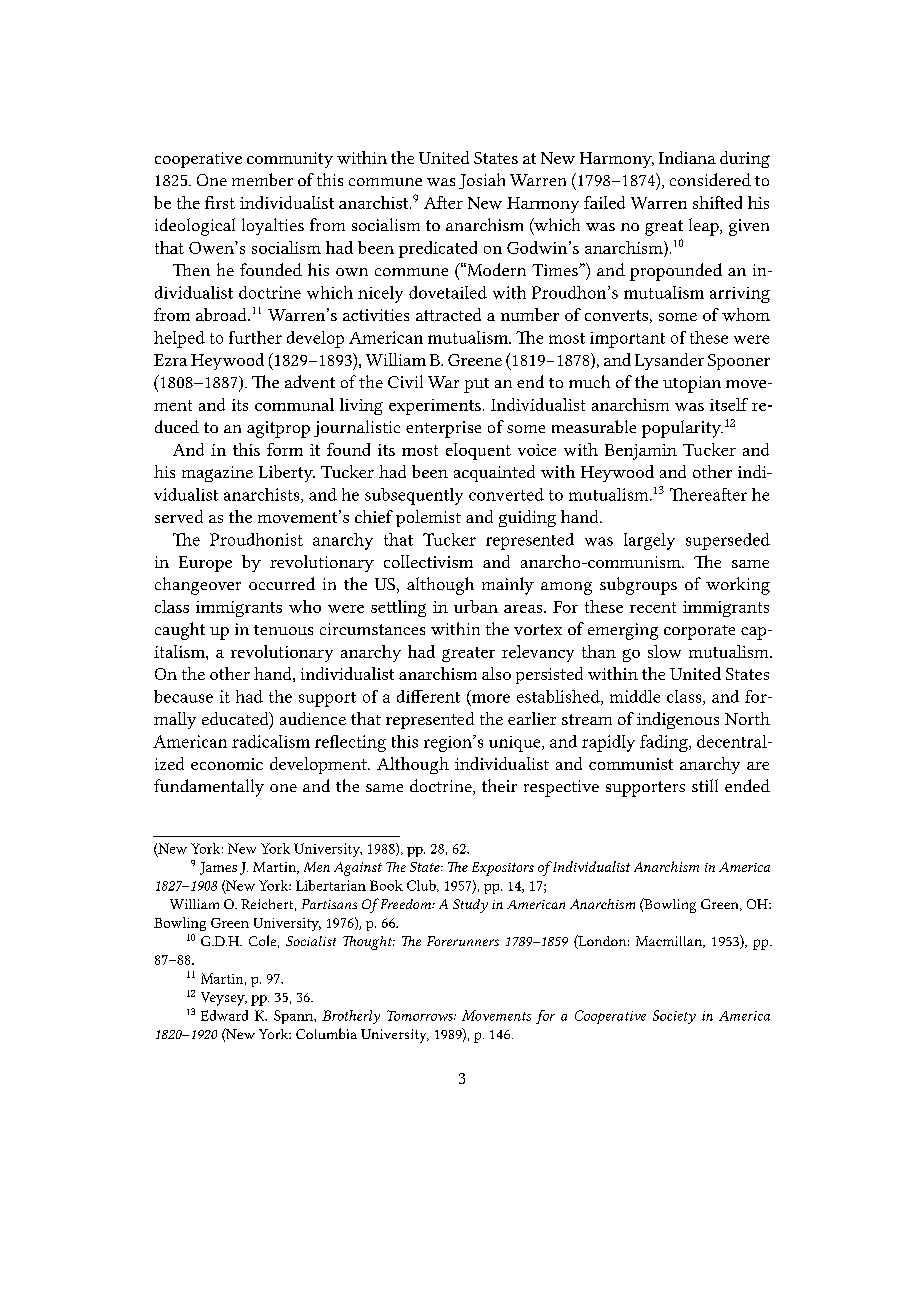  Describe the element at coordinates (198, 586) in the image. I see `changeover` at that location.
